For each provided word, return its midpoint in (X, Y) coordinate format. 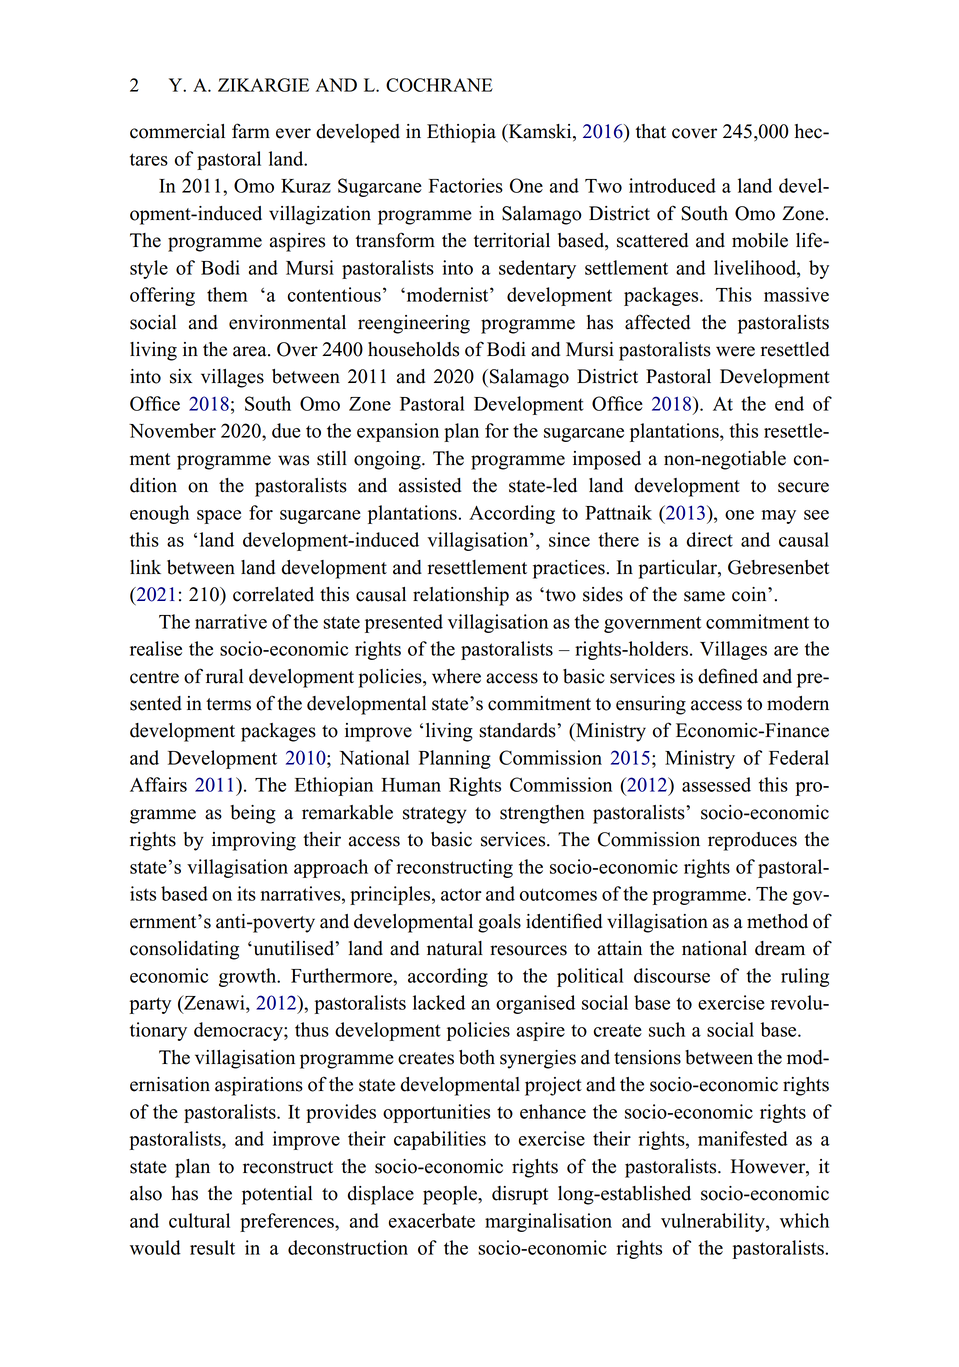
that (651, 131)
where (456, 676)
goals (499, 923)
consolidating (184, 950)
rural (224, 676)
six (181, 376)
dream (780, 948)
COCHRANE (439, 85)
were (735, 351)
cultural (199, 1220)
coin (750, 594)
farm (251, 131)
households (413, 349)
